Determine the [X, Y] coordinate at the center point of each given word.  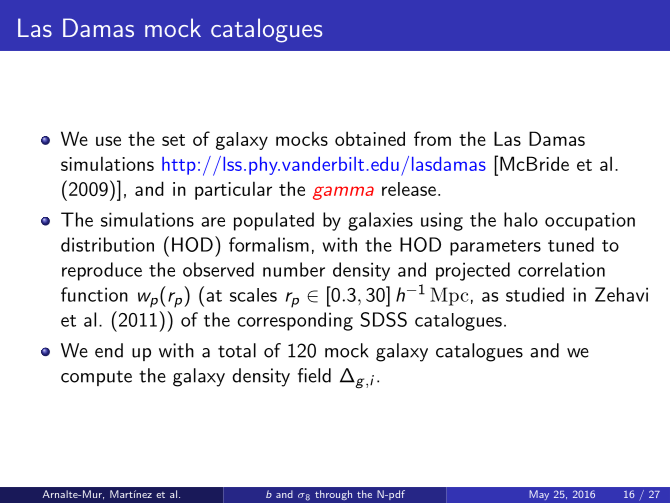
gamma [343, 193]
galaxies [380, 221]
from [432, 138]
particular [233, 190]
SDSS [383, 319]
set [173, 140]
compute [96, 378]
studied [535, 294]
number [294, 269]
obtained [370, 138]
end [109, 350]
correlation [561, 269]
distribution [107, 244]
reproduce [102, 271]
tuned [571, 244]
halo [521, 219]
